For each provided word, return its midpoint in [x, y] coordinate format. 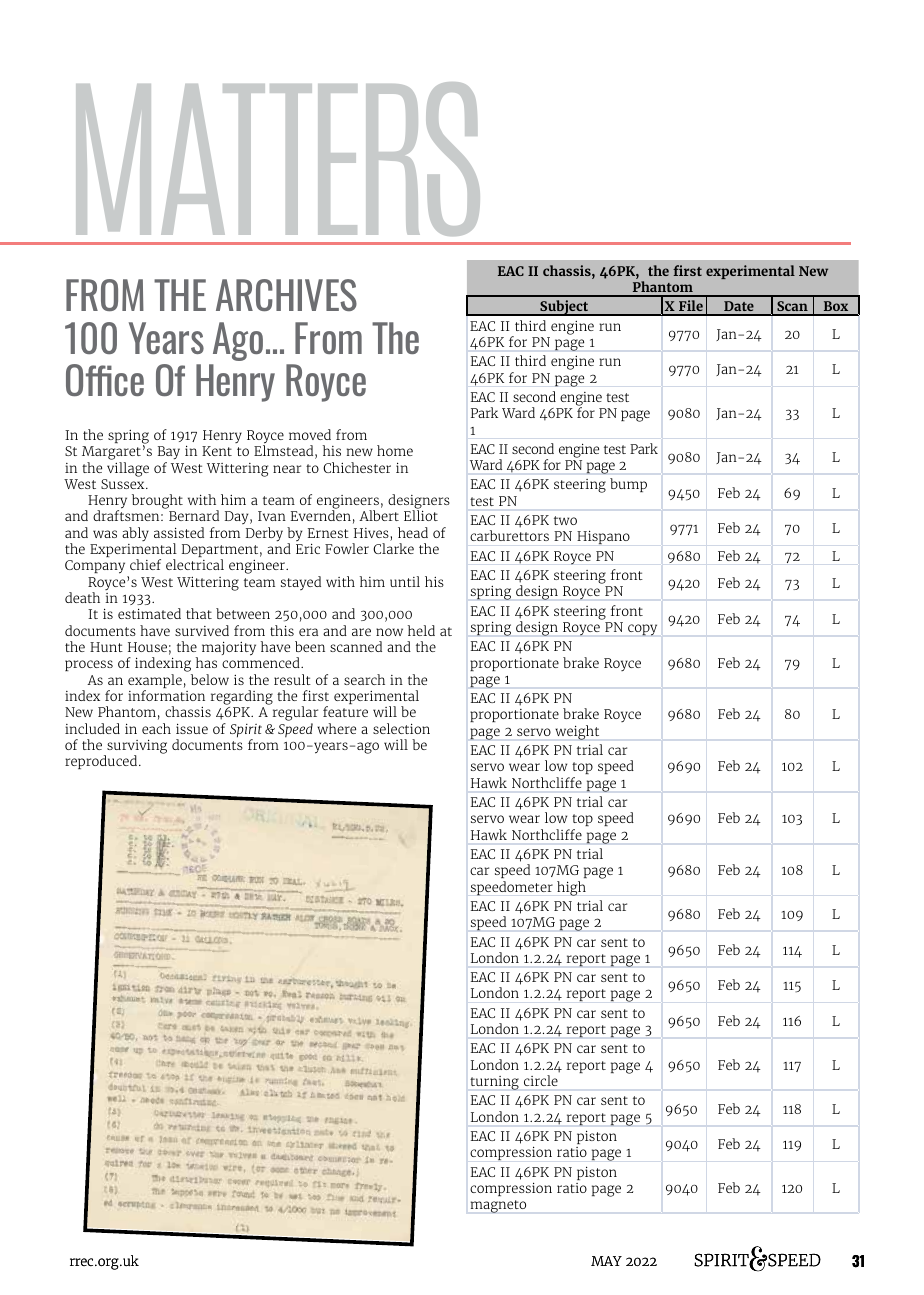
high [571, 888]
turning [494, 1083]
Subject [564, 308]
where [336, 728]
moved [310, 434]
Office [105, 380]
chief [145, 564]
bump [628, 485]
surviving [136, 747]
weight [577, 732]
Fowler [347, 548]
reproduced [102, 762]
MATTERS [278, 159]
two [565, 520]
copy [642, 630]
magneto [498, 1206]
